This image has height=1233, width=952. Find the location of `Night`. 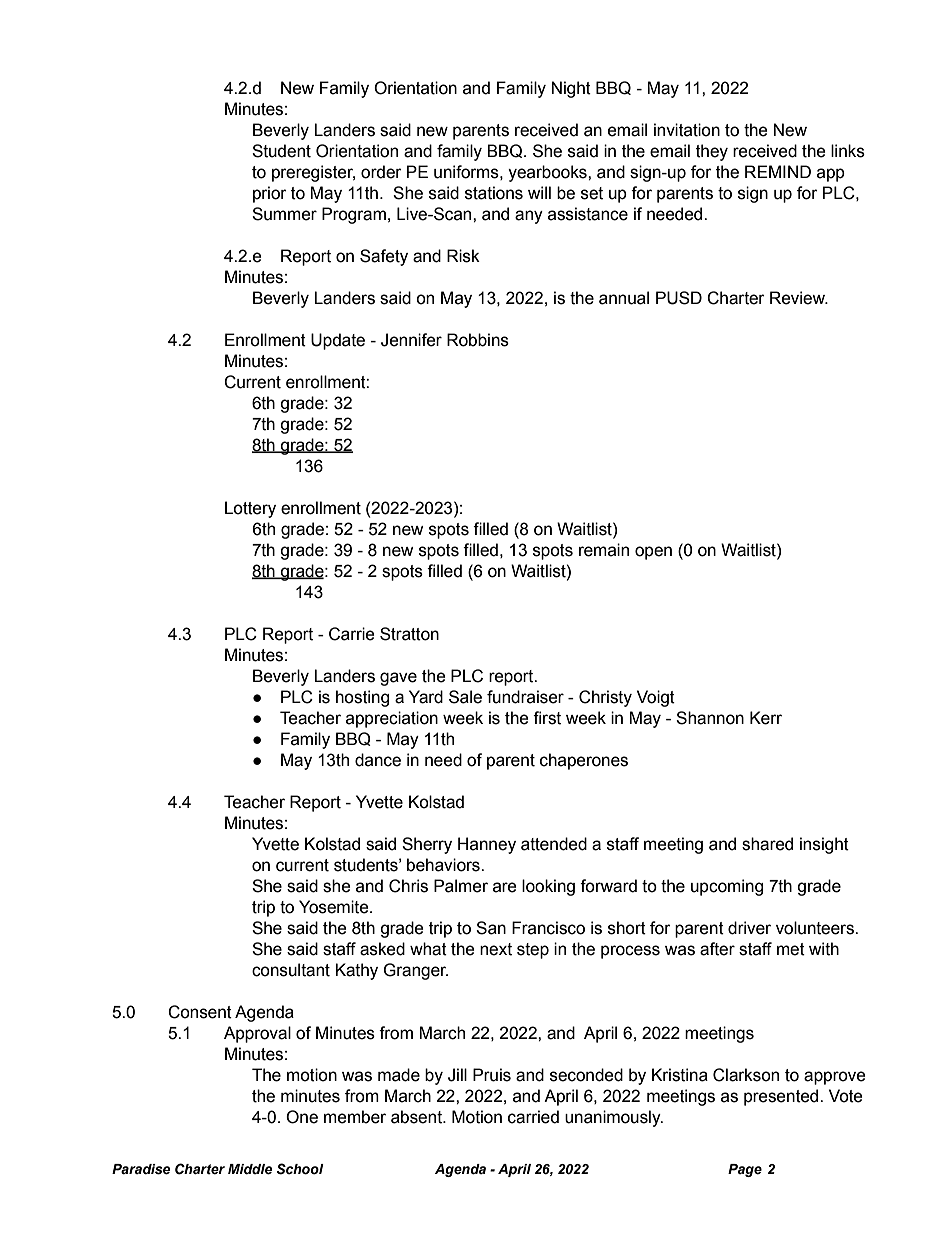

Night is located at coordinates (571, 89).
